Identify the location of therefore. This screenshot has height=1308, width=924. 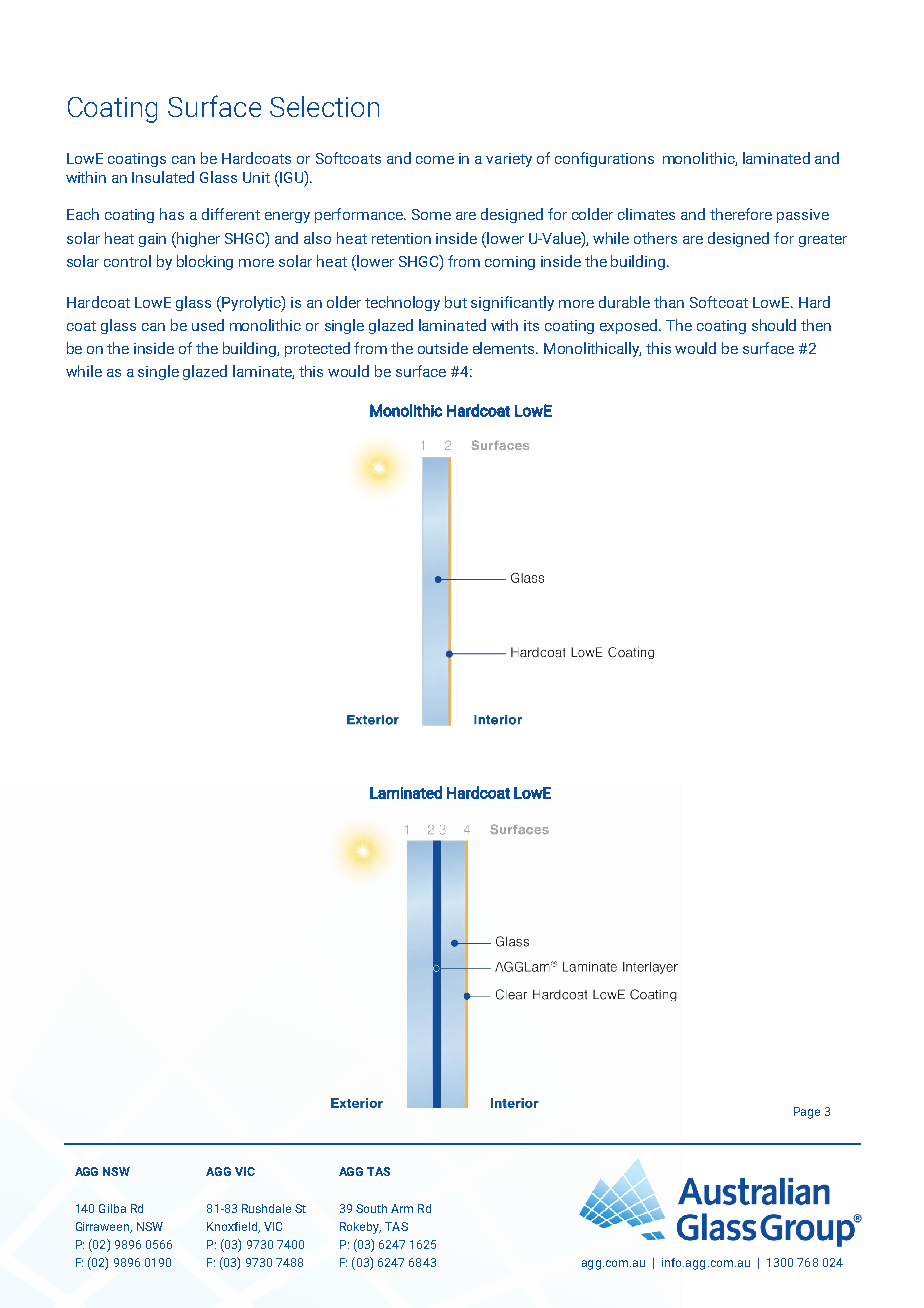
(741, 214).
